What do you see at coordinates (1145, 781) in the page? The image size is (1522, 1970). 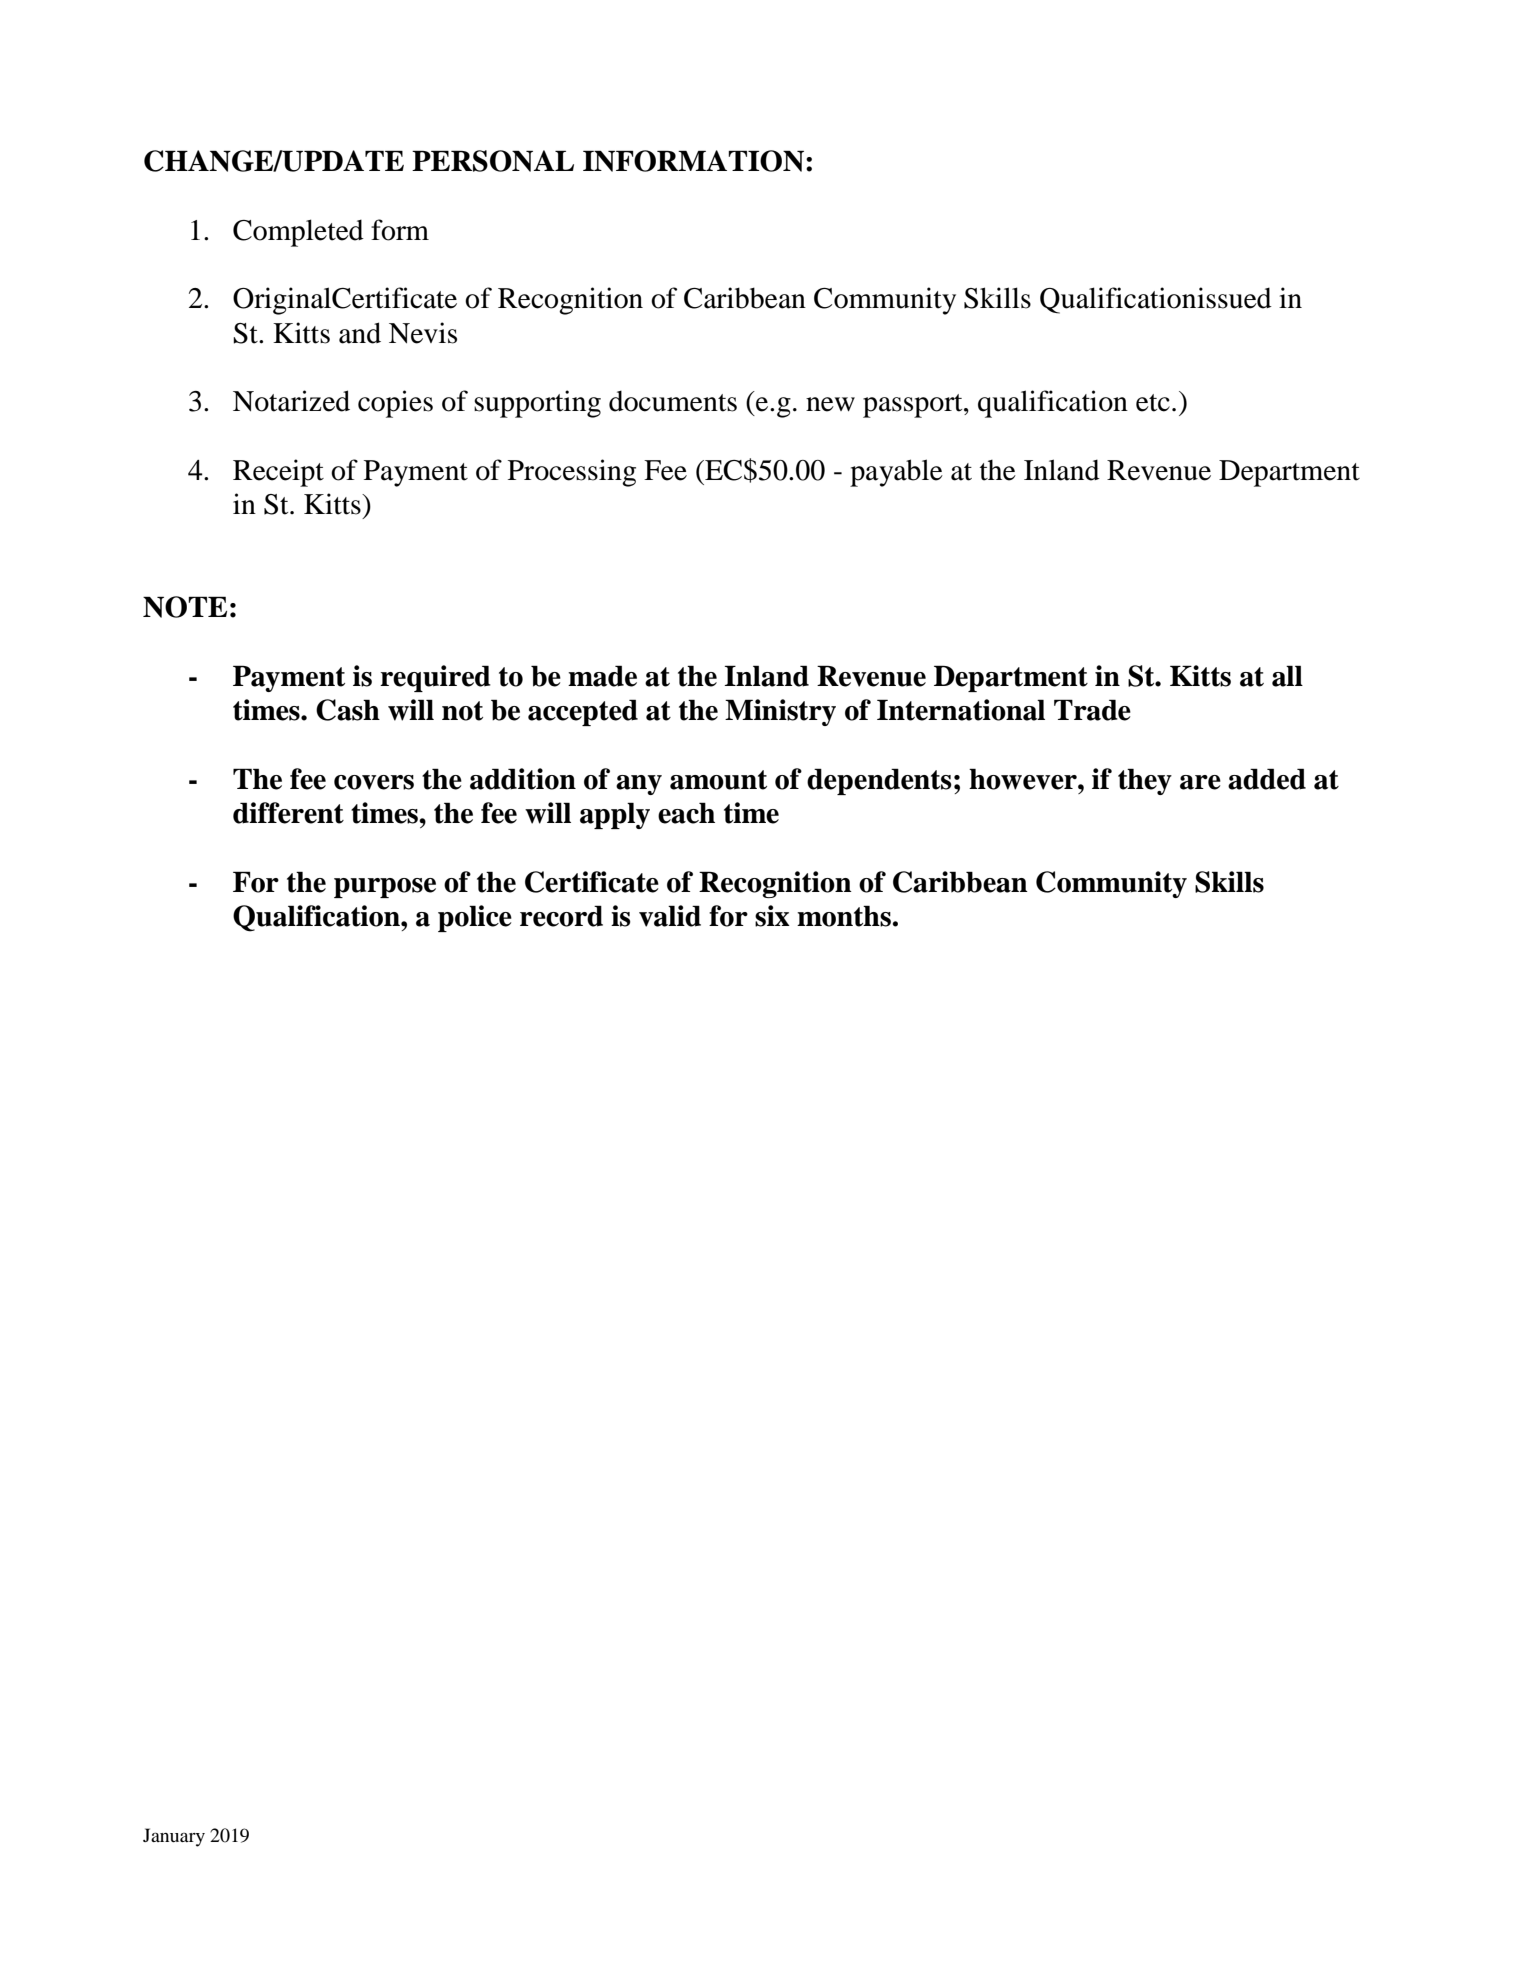 I see `they` at bounding box center [1145, 781].
